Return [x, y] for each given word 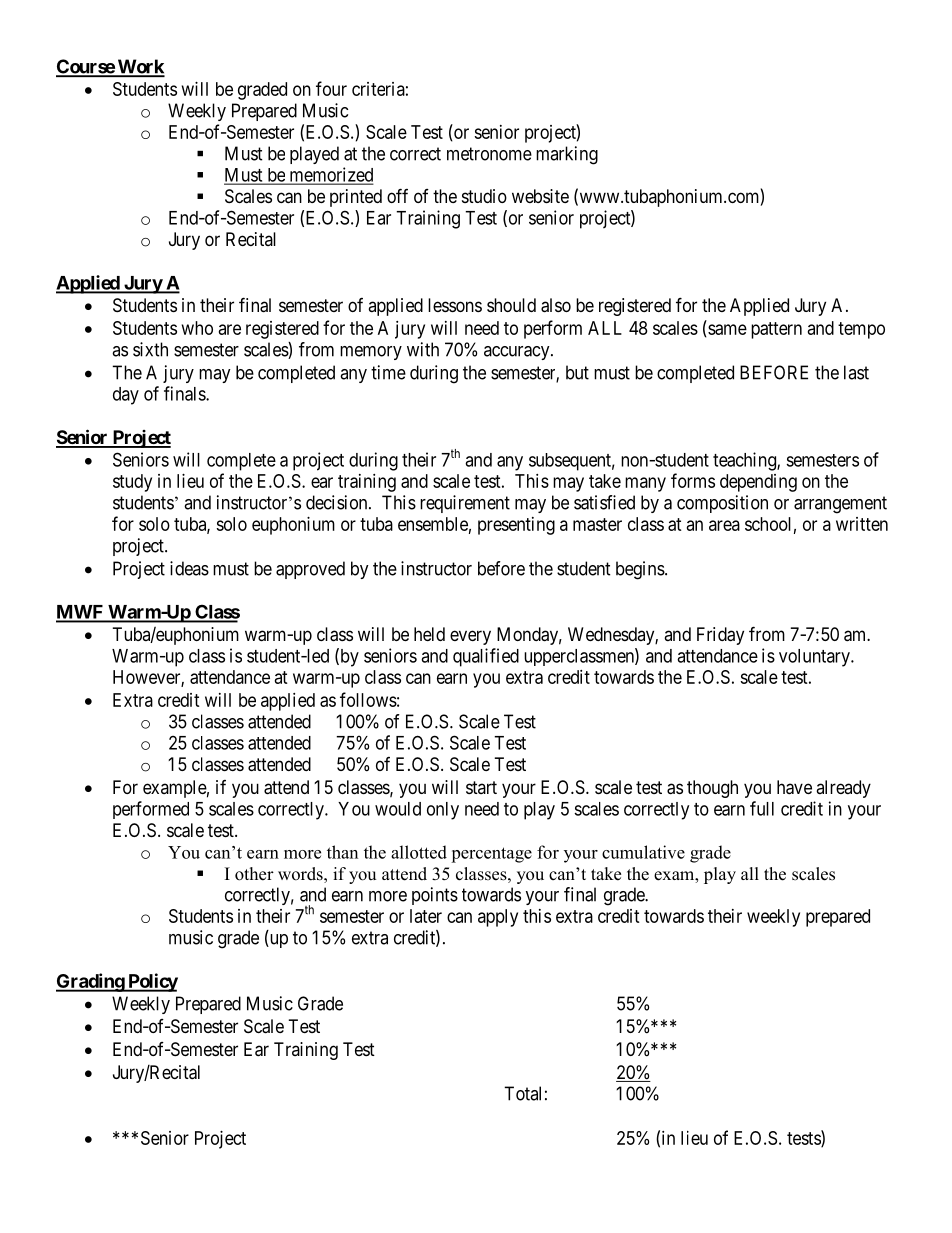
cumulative [643, 852]
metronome [489, 154]
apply [498, 918]
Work [140, 67]
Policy [152, 982]
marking [567, 155]
